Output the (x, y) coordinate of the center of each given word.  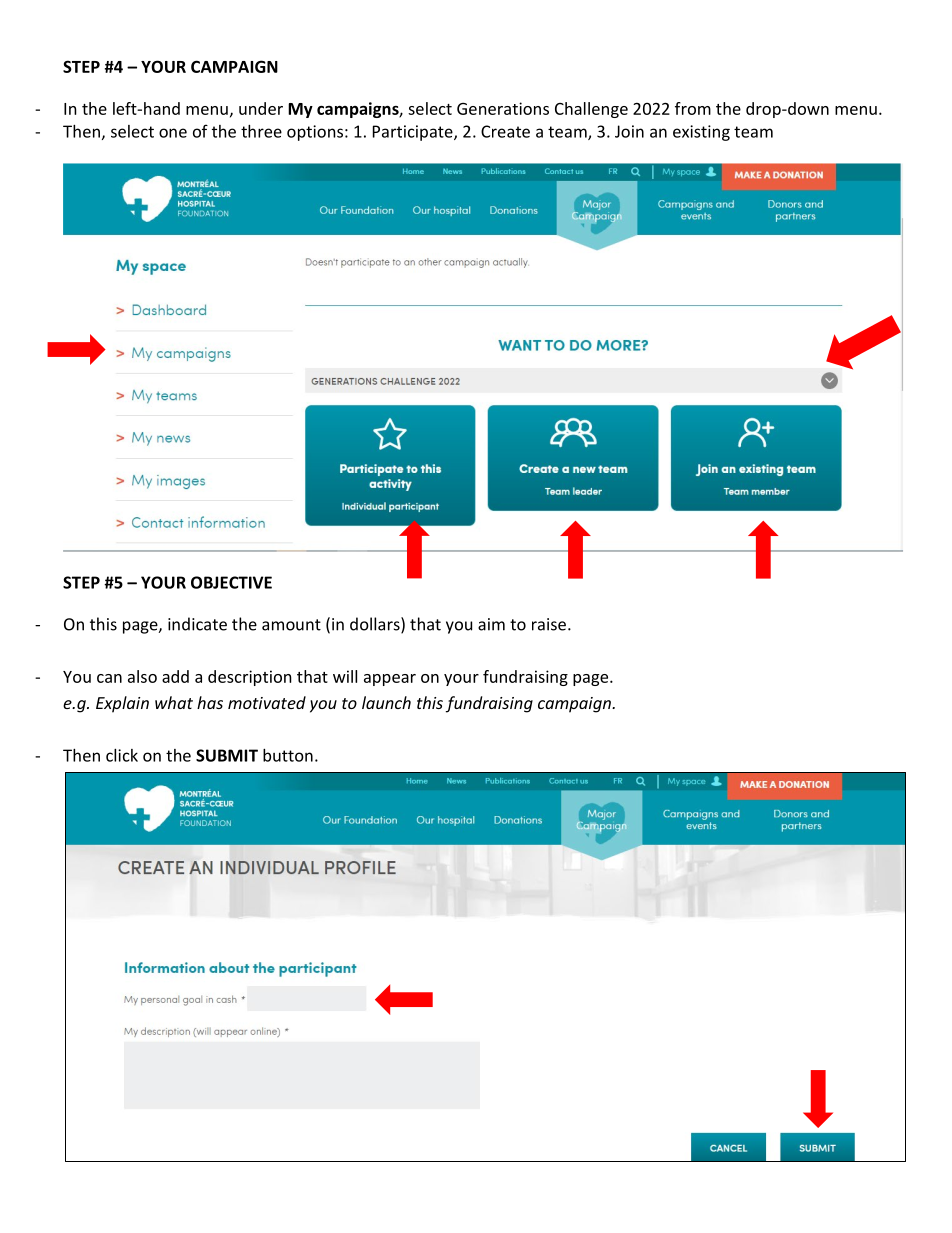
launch (386, 702)
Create (505, 131)
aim (491, 624)
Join (629, 131)
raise (549, 624)
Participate (414, 133)
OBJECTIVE (231, 582)
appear (390, 680)
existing (701, 133)
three (261, 131)
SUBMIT (227, 755)
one (173, 133)
